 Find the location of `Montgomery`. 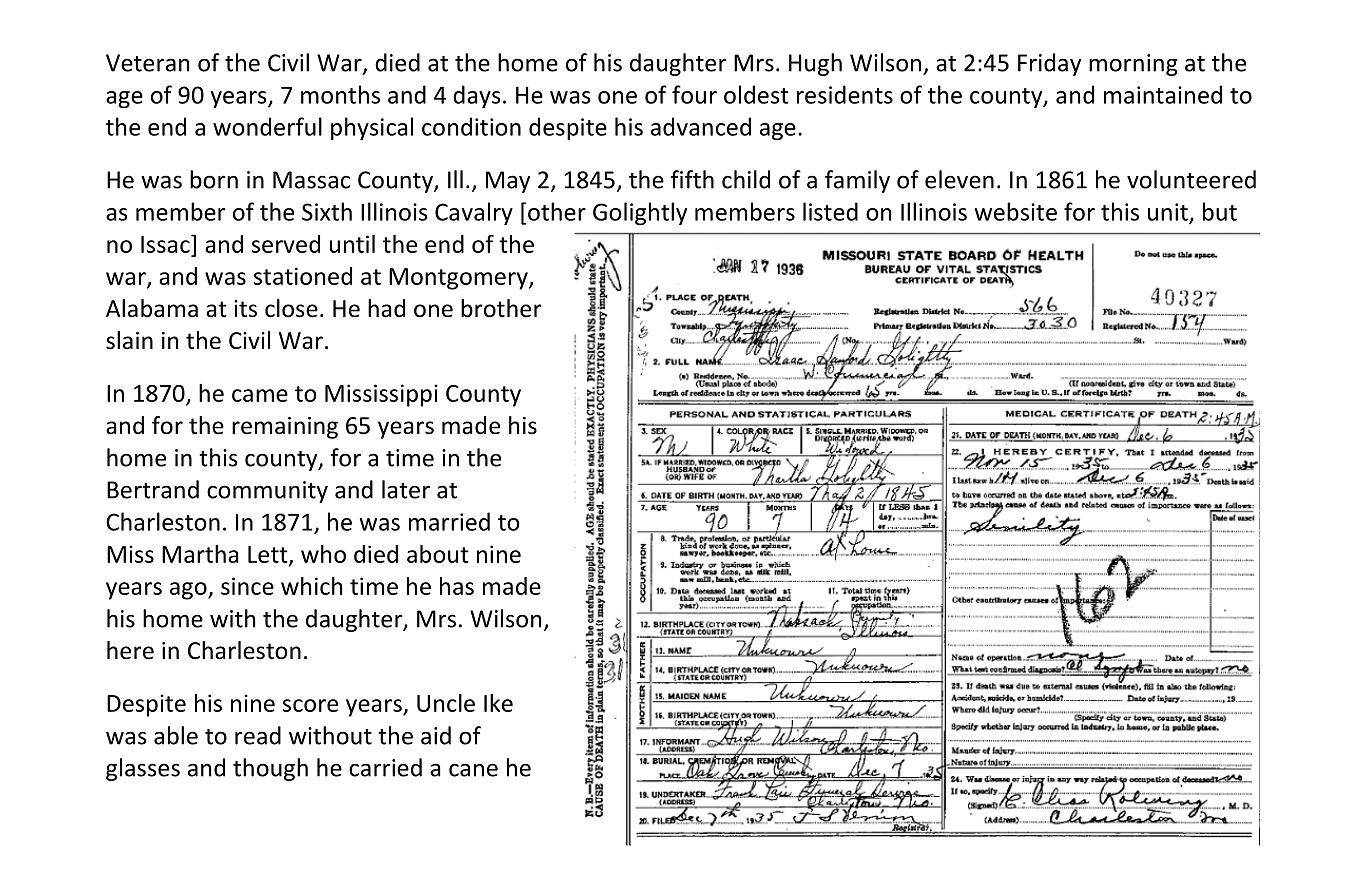

Montgomery is located at coordinates (459, 279).
